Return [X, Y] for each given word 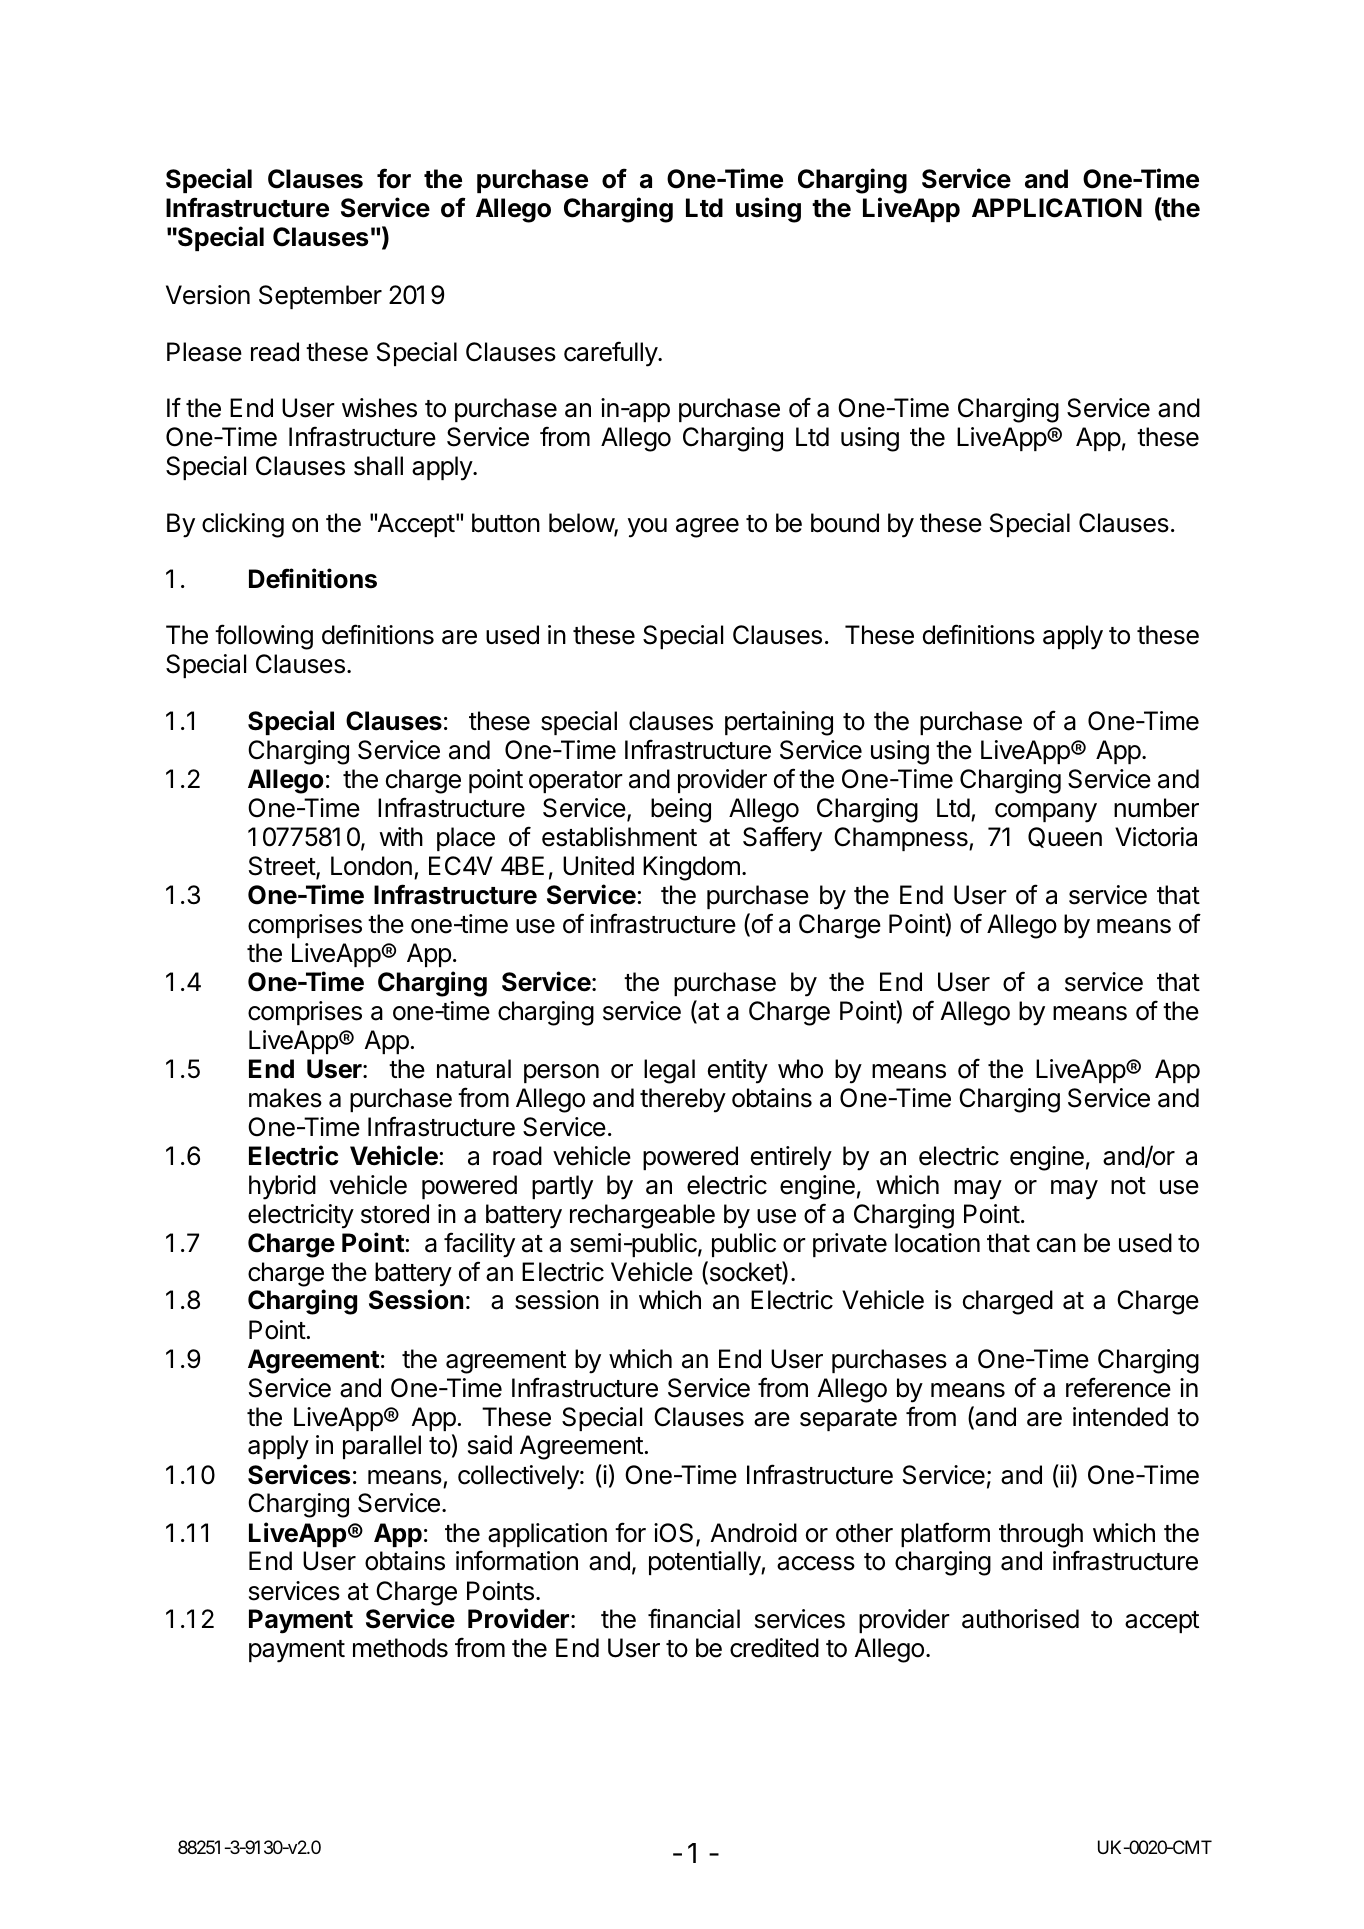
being [681, 810]
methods [400, 1648]
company [1046, 813]
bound [845, 523]
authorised [1020, 1619]
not [1128, 1186]
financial [694, 1618]
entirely [791, 1158]
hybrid [282, 1187]
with [401, 836]
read [275, 352]
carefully [611, 354]
